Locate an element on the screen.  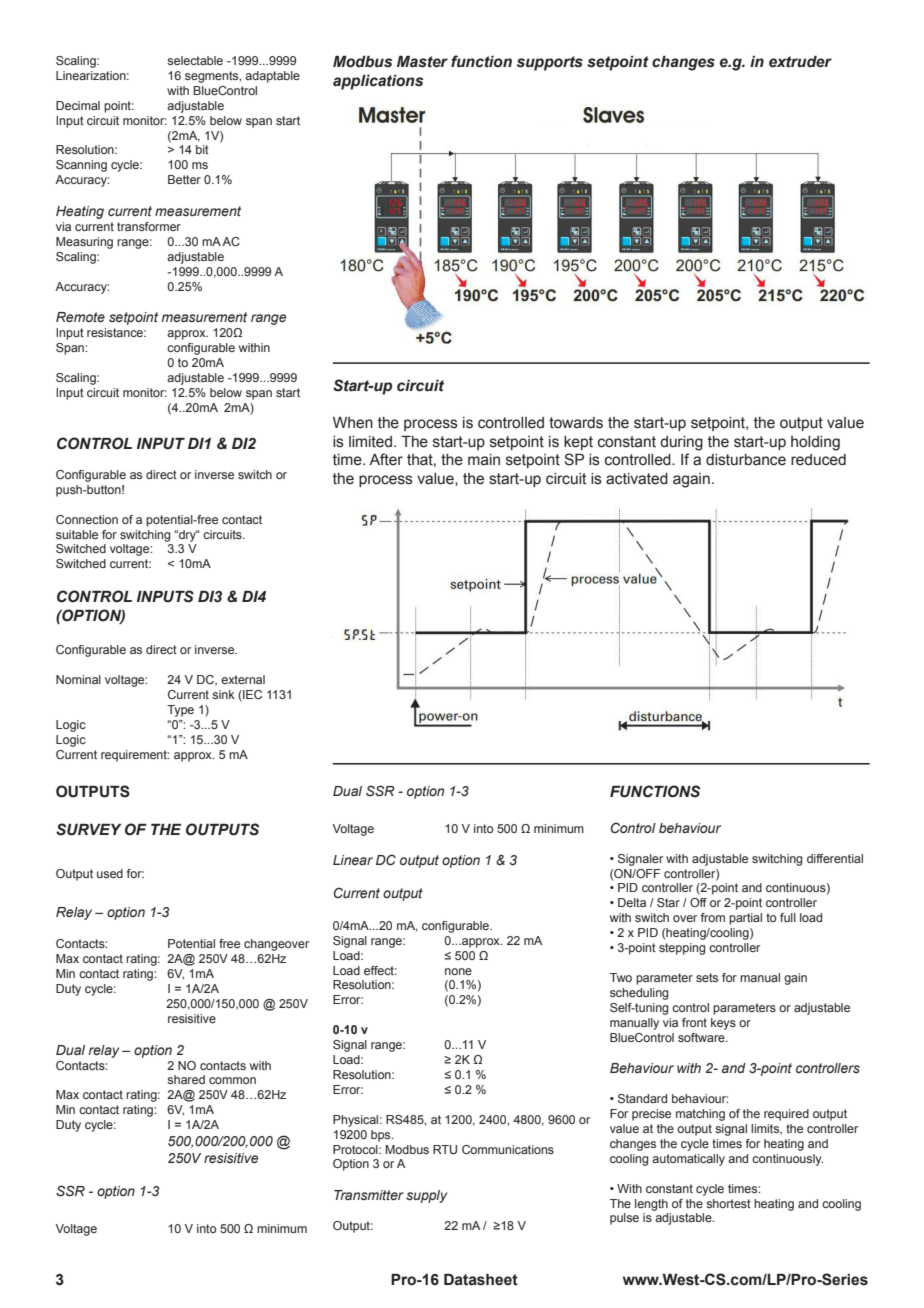
shared is located at coordinates (186, 1079).
